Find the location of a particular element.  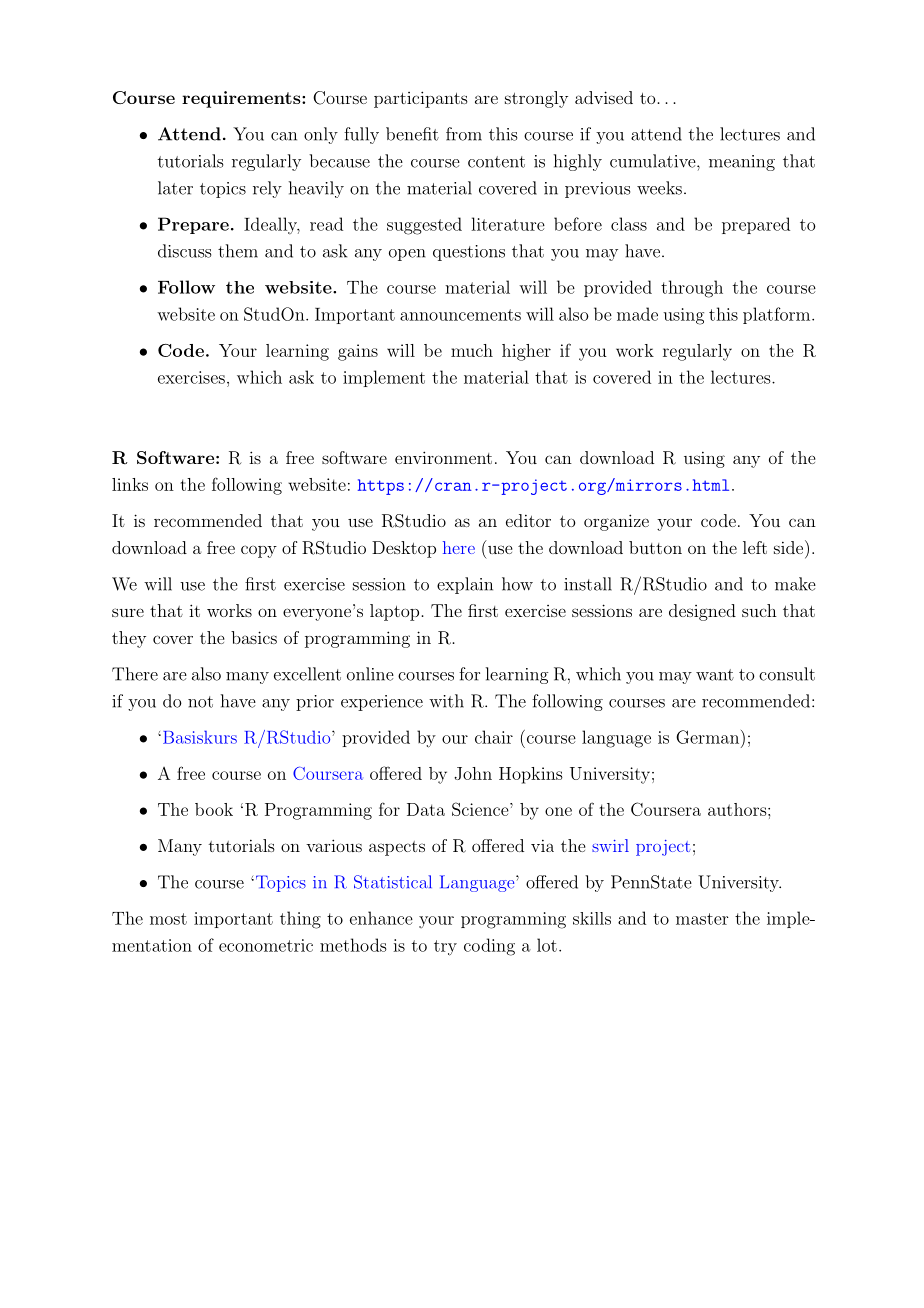

most is located at coordinates (168, 919).
